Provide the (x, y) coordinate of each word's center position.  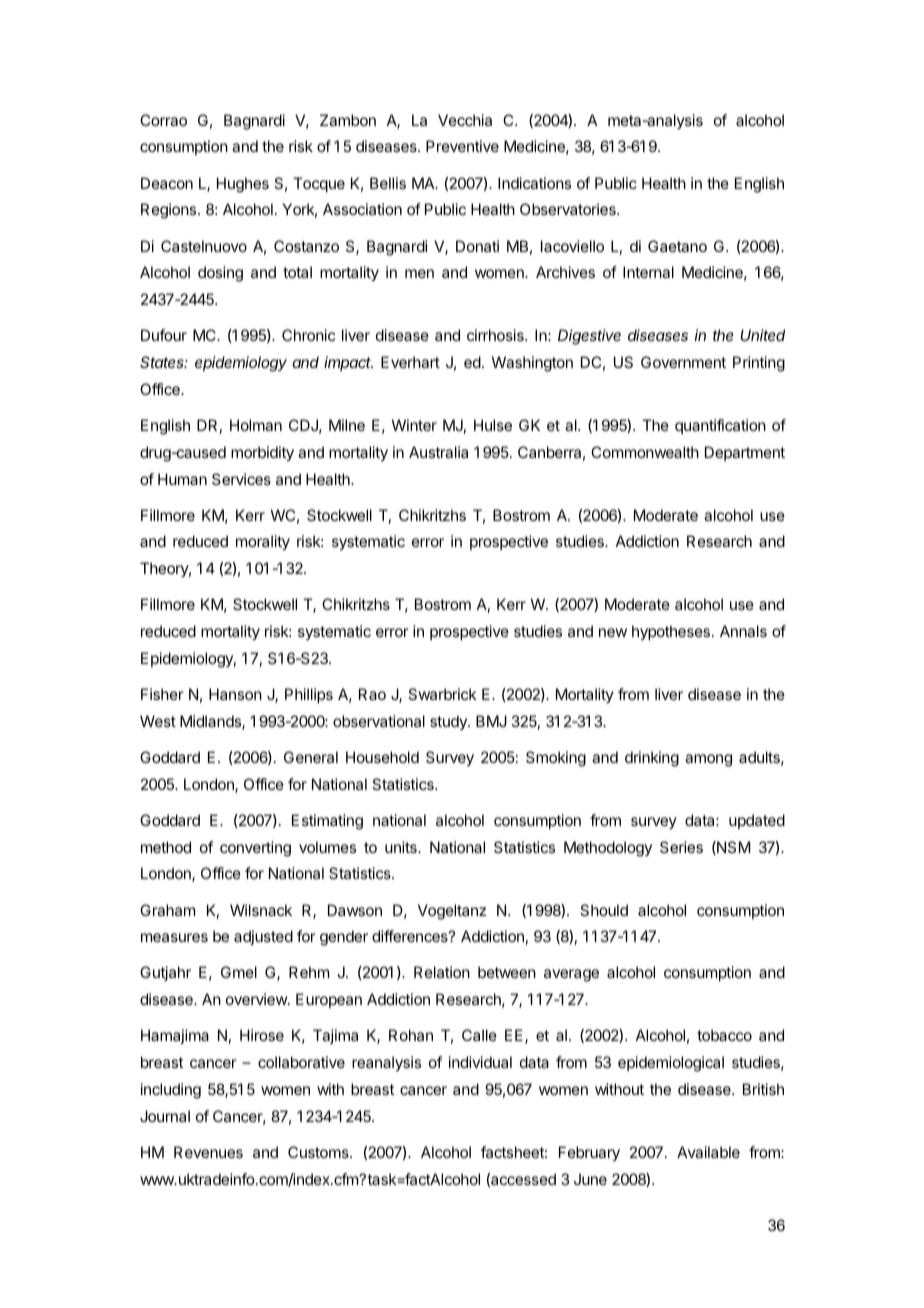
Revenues (208, 1152)
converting (255, 849)
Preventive (462, 146)
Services (241, 479)
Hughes (243, 185)
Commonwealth (645, 452)
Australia (438, 452)
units (402, 847)
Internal (648, 272)
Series (681, 847)
